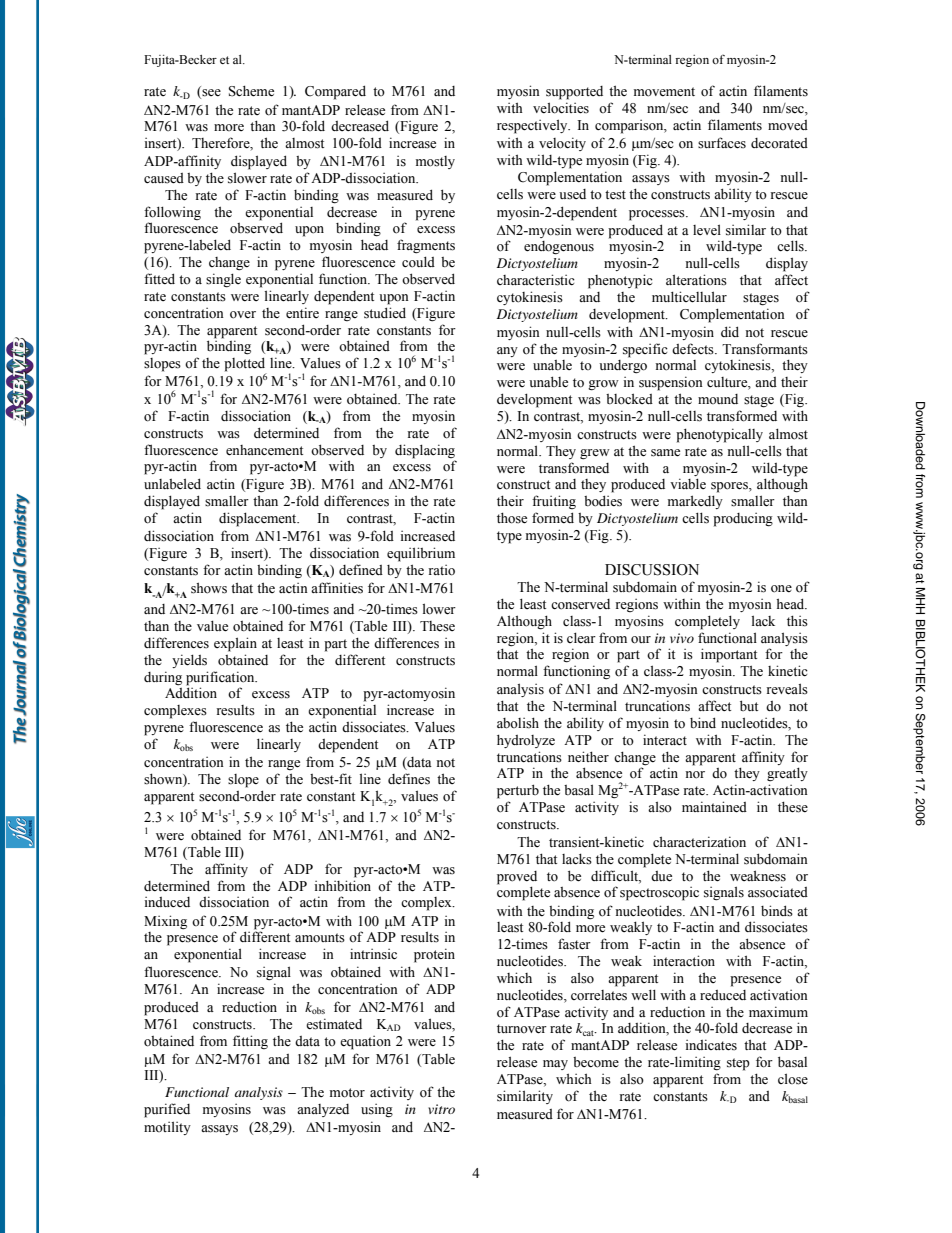 Image resolution: width=952 pixels, height=1233 pixels. Describe the element at coordinates (730, 331) in the screenshot. I see `did` at that location.
